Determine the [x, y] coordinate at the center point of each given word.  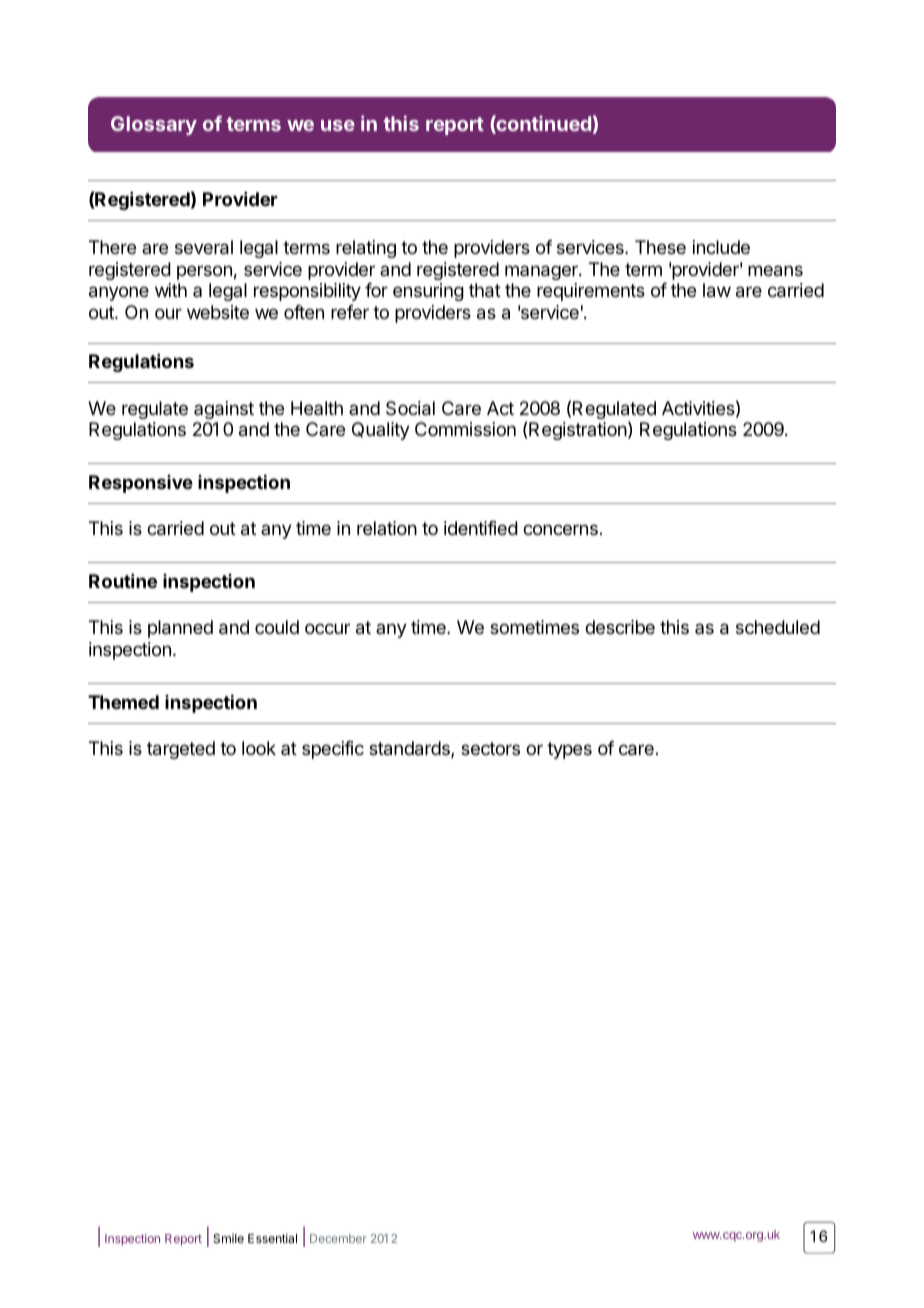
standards [410, 749]
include [721, 247]
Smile [228, 1238]
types [569, 750]
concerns [560, 529]
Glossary [154, 125]
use [338, 125]
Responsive [141, 484]
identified [481, 528]
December [338, 1238]
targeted [181, 750]
